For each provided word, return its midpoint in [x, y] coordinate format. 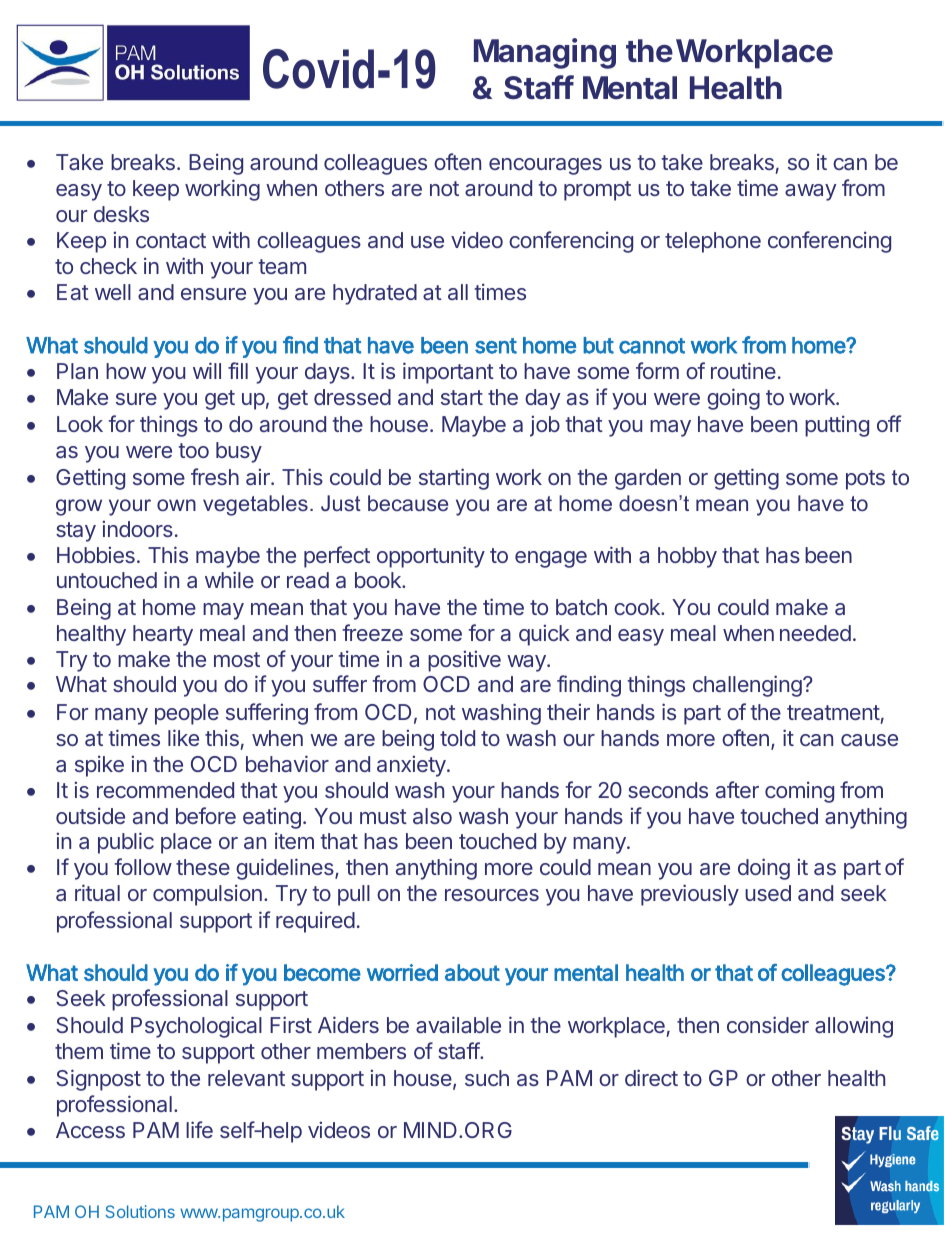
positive [464, 661]
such [487, 1078]
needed [815, 633]
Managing [545, 53]
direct [651, 1077]
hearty [163, 635]
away [810, 192]
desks [121, 214]
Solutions [140, 1211]
